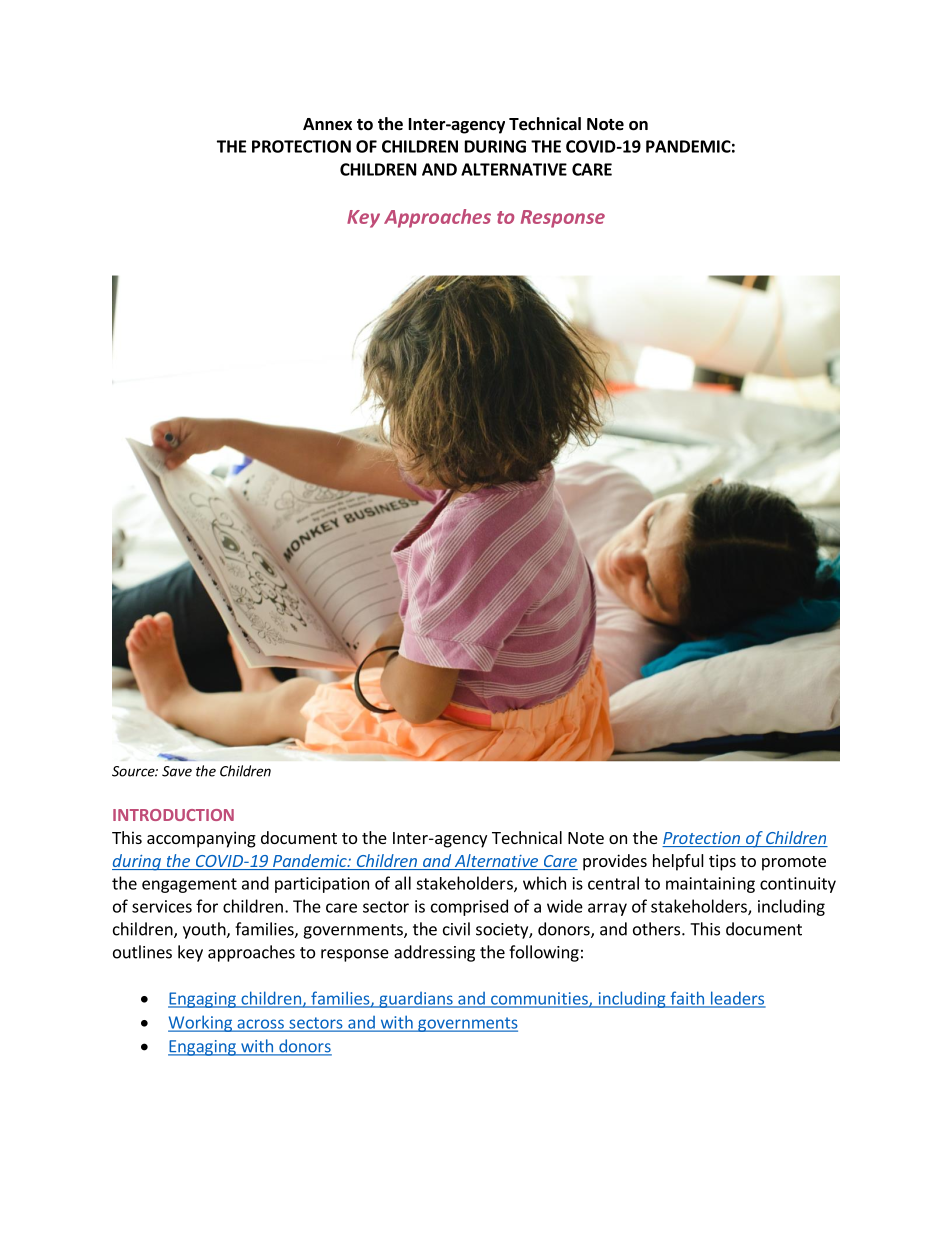 The image size is (952, 1233). Describe the element at coordinates (201, 839) in the screenshot. I see `accompanying` at that location.
